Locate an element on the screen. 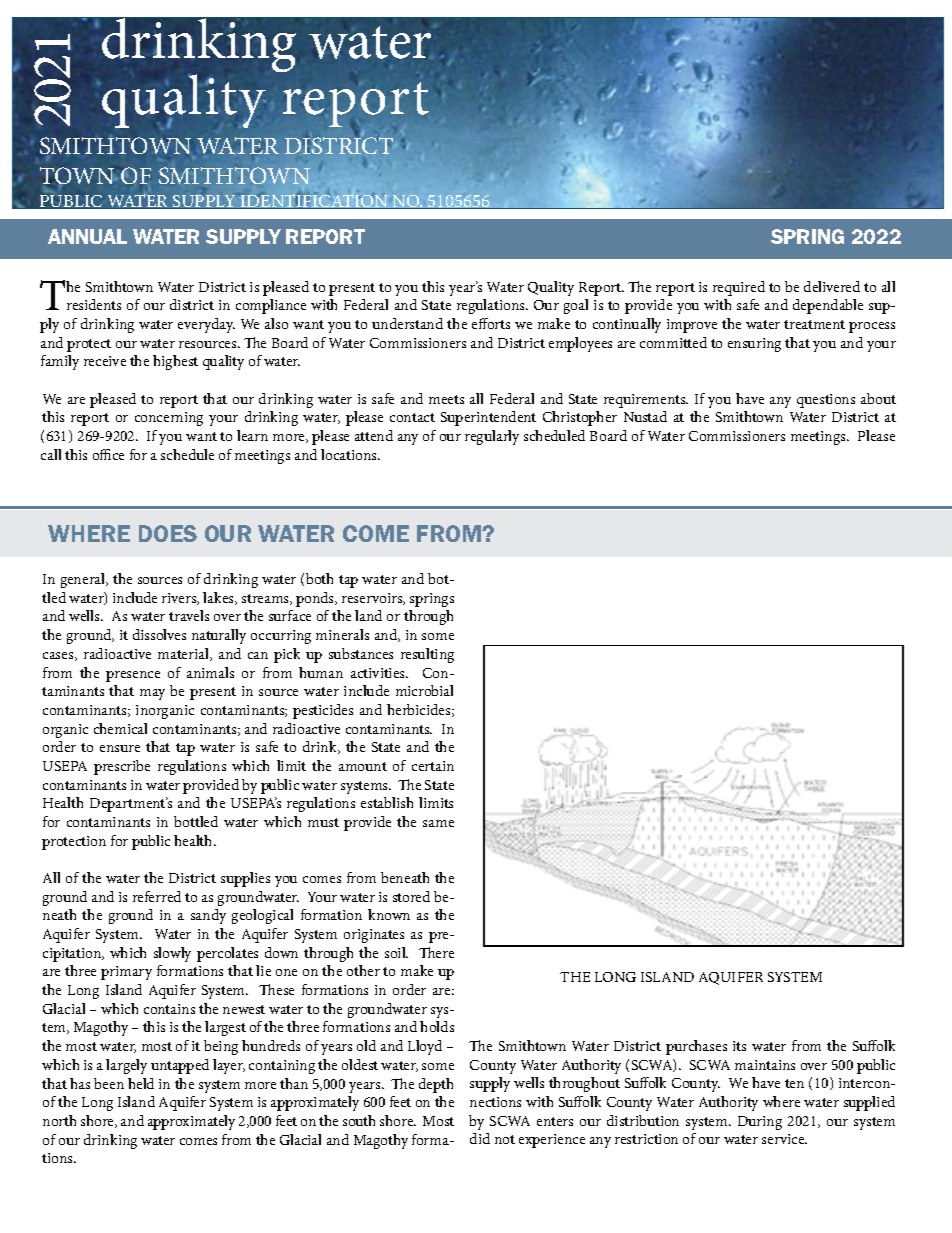 This screenshot has width=952, height=1233. efforts is located at coordinates (491, 323).
